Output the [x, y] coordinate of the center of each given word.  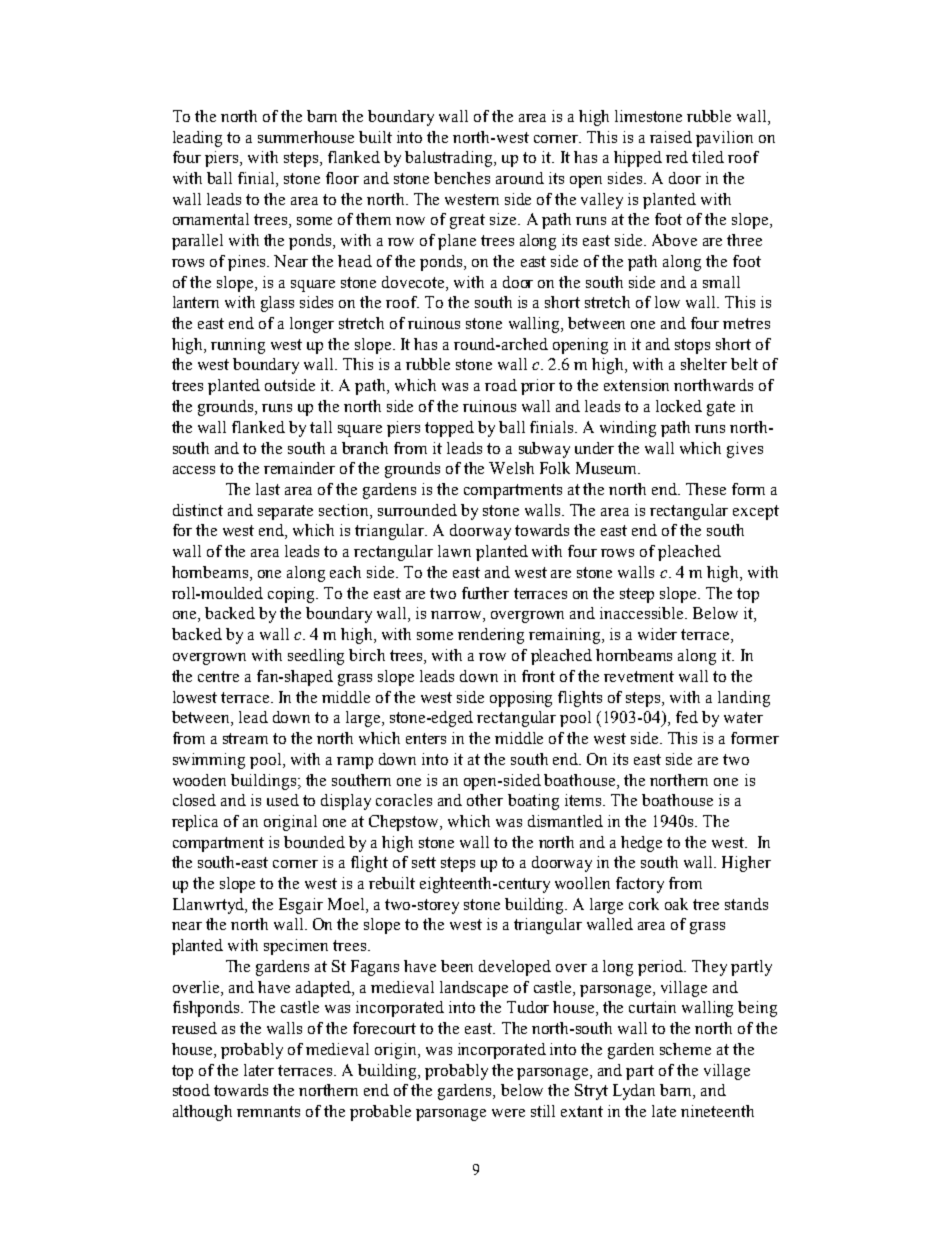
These [706, 489]
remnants [268, 1111]
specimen [296, 947]
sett [424, 862]
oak [676, 904]
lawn [454, 551]
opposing [521, 699]
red [677, 157]
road [501, 385]
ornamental [211, 219]
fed [687, 717]
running [238, 346]
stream [245, 738]
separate [285, 512]
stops [692, 346]
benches [462, 178]
